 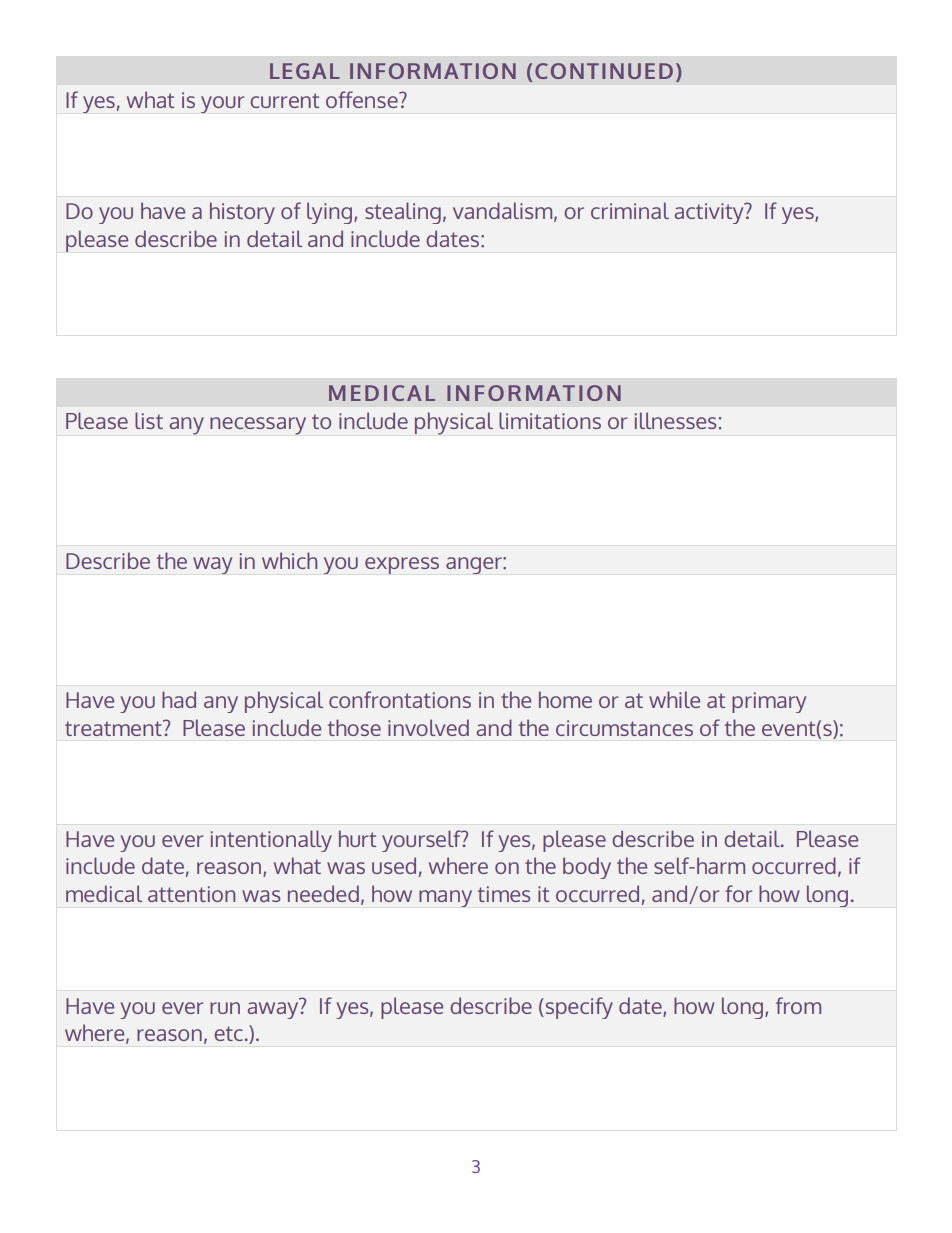 What do you see at coordinates (402, 565) in the screenshot?
I see `express` at bounding box center [402, 565].
